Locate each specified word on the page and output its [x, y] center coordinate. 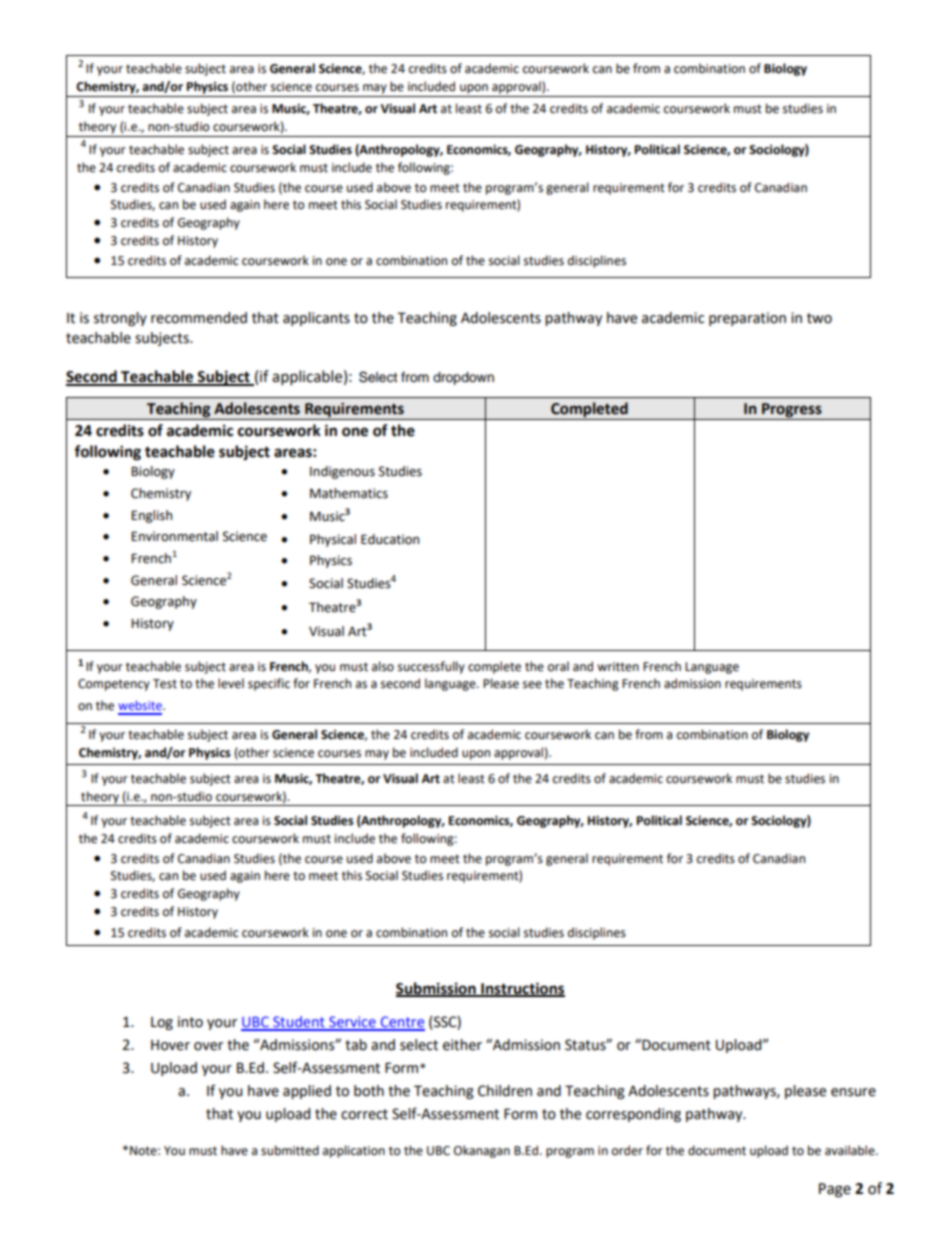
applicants [316, 319]
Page [835, 1190]
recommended [199, 318]
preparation [747, 319]
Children [505, 1091]
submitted [290, 1150]
